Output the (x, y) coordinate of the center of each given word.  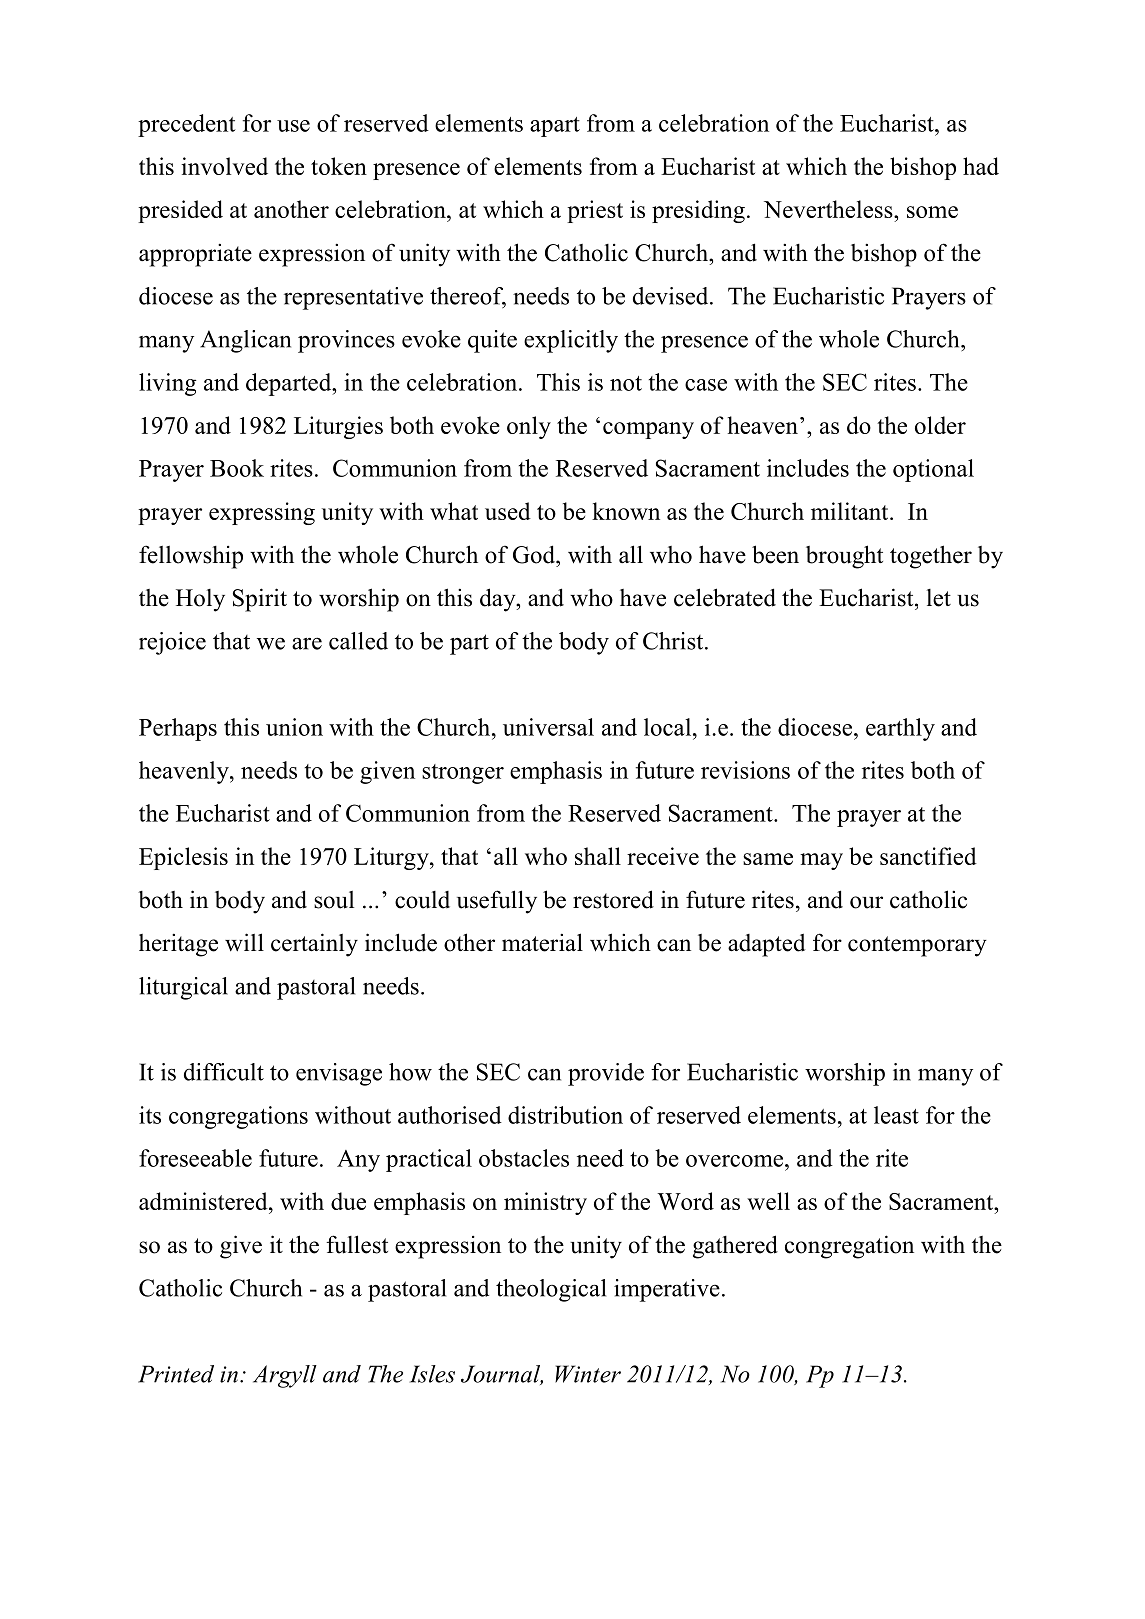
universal (548, 727)
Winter (588, 1374)
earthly (900, 729)
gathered (735, 1247)
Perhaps (178, 729)
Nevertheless (829, 209)
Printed (176, 1374)
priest (595, 211)
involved (224, 166)
